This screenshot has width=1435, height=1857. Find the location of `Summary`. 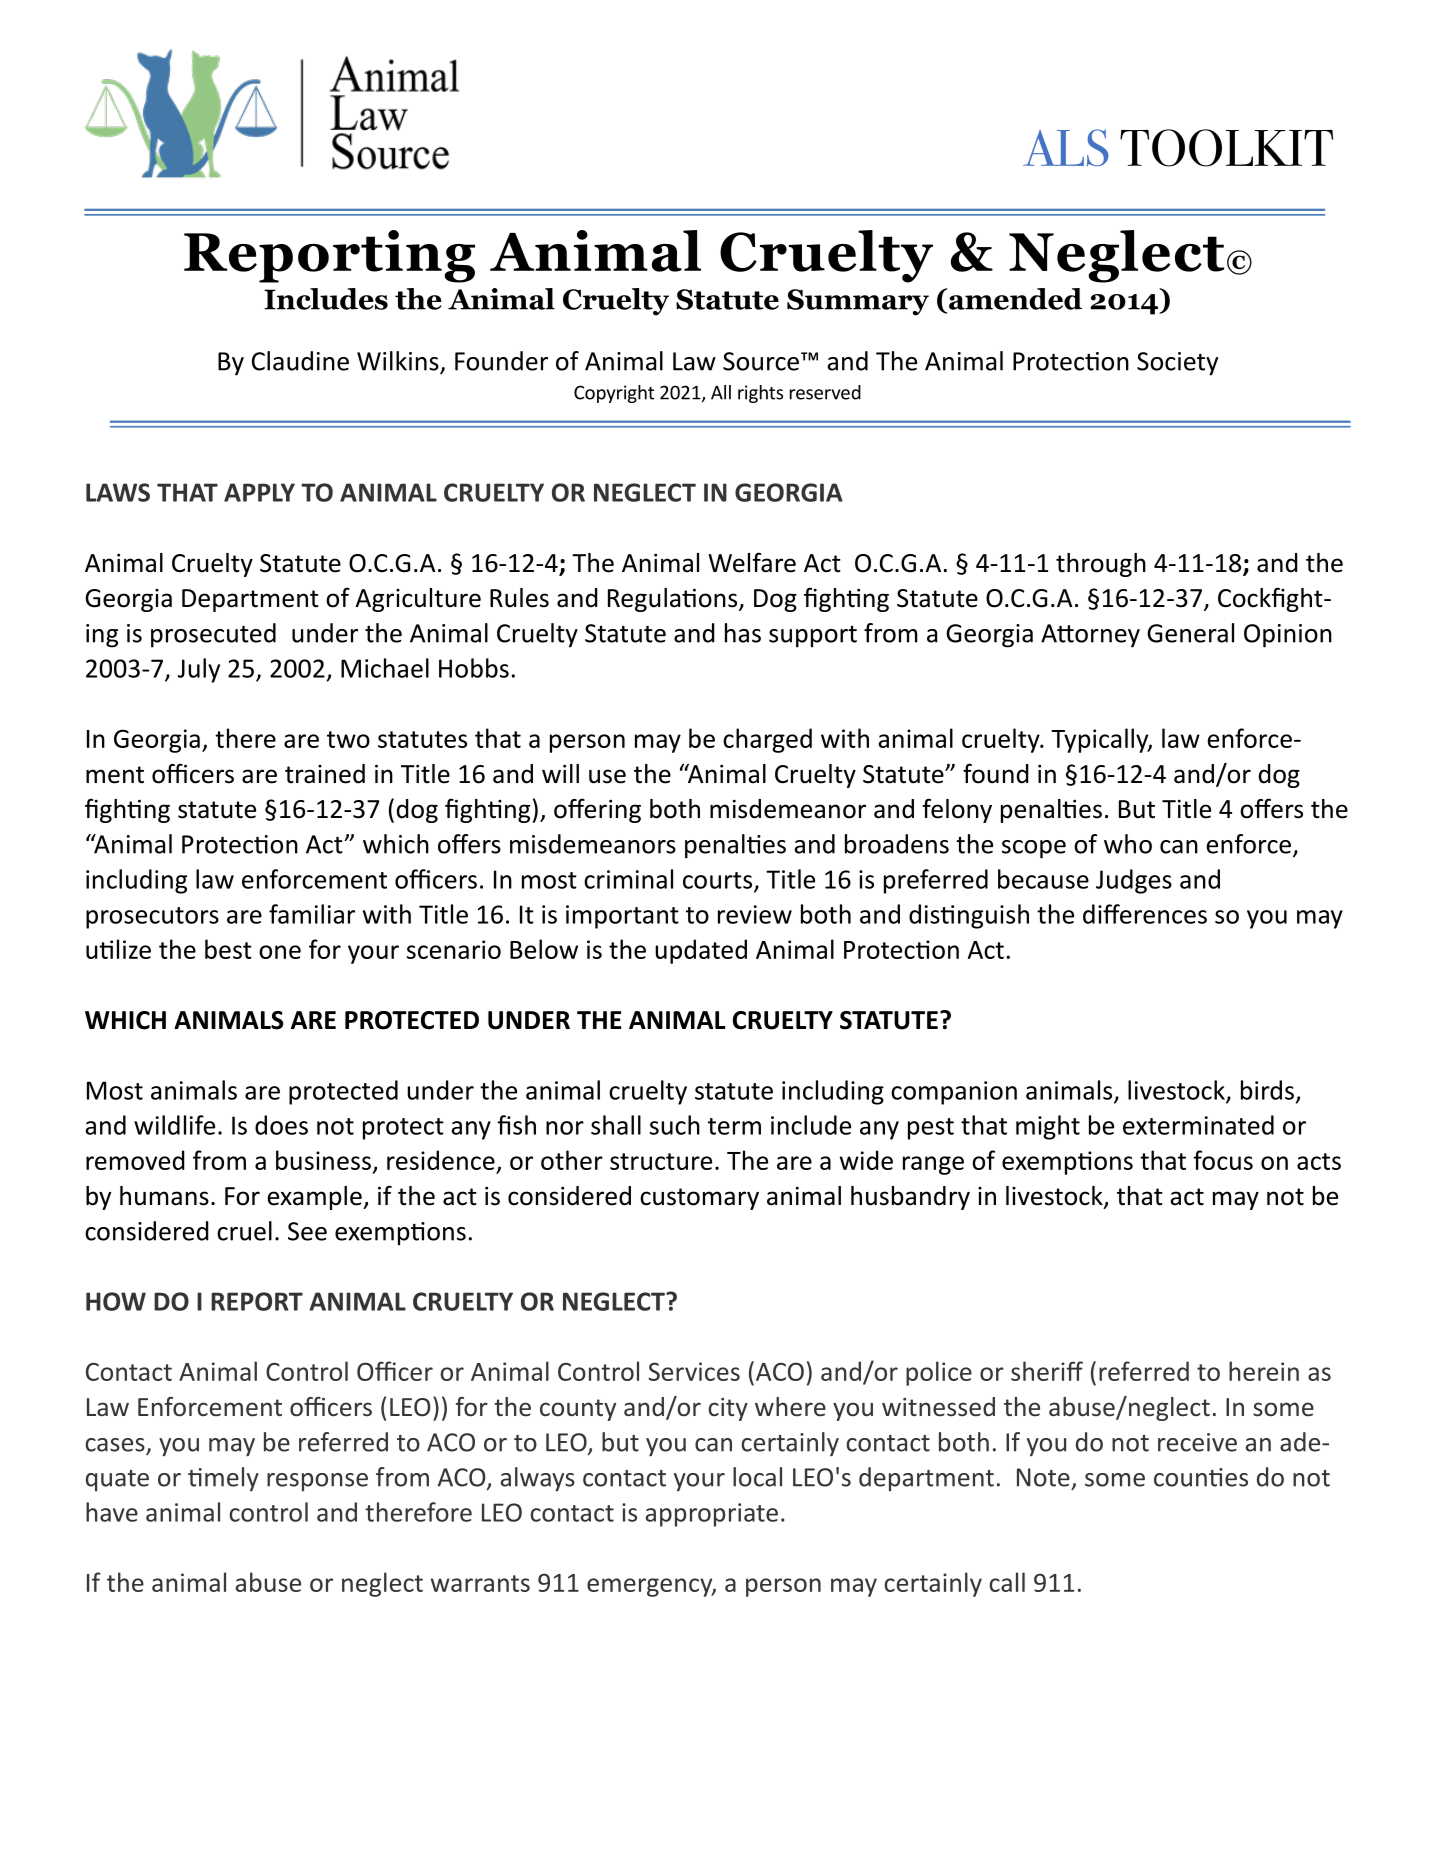

Summary is located at coordinates (858, 302).
